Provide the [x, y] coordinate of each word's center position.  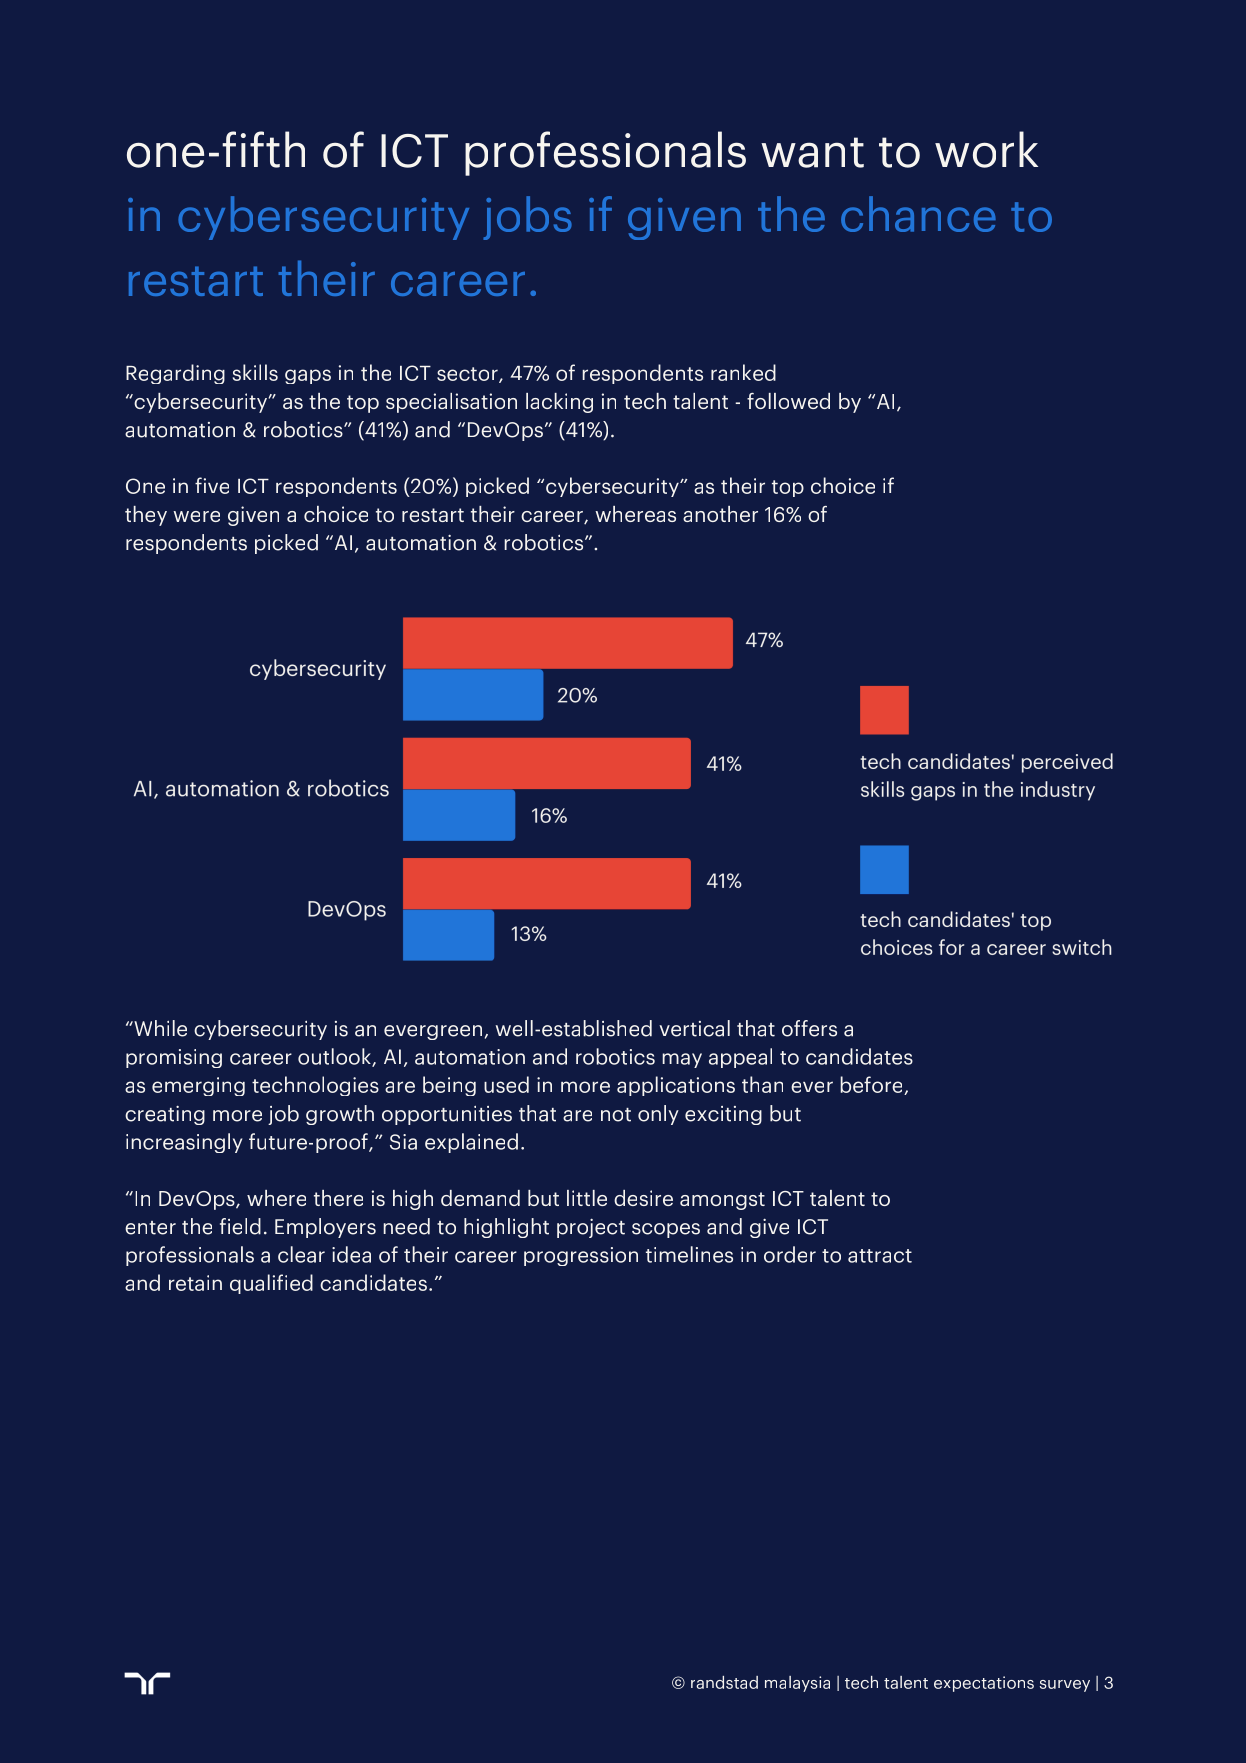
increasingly [184, 1143]
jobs [527, 218]
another [720, 514]
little [587, 1198]
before [872, 1085]
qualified [271, 1284]
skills [255, 372]
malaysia [797, 1684]
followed [788, 401]
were [196, 516]
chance [918, 214]
